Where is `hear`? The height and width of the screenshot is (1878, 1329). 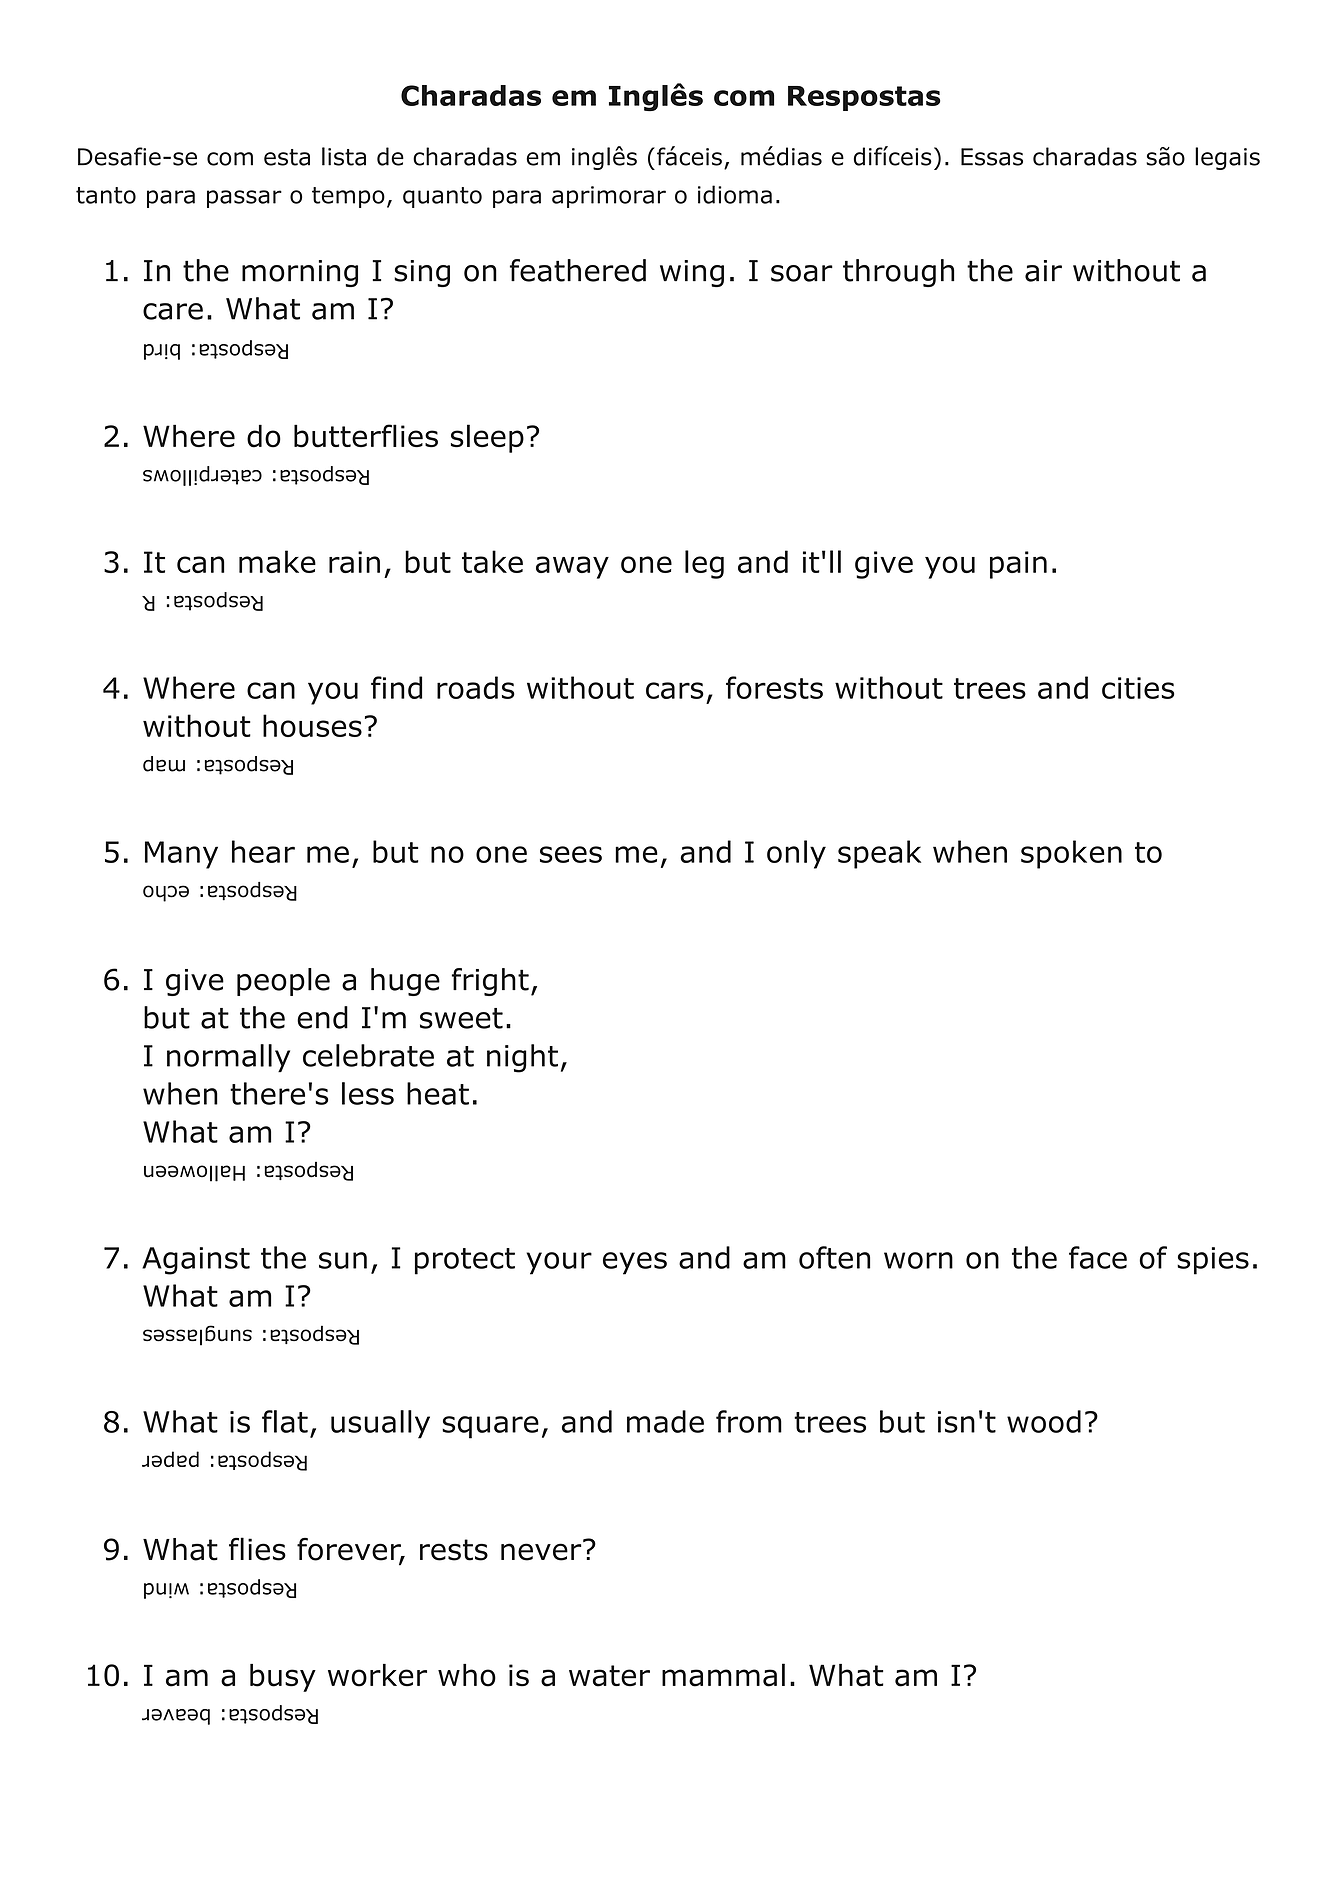 hear is located at coordinates (263, 851).
